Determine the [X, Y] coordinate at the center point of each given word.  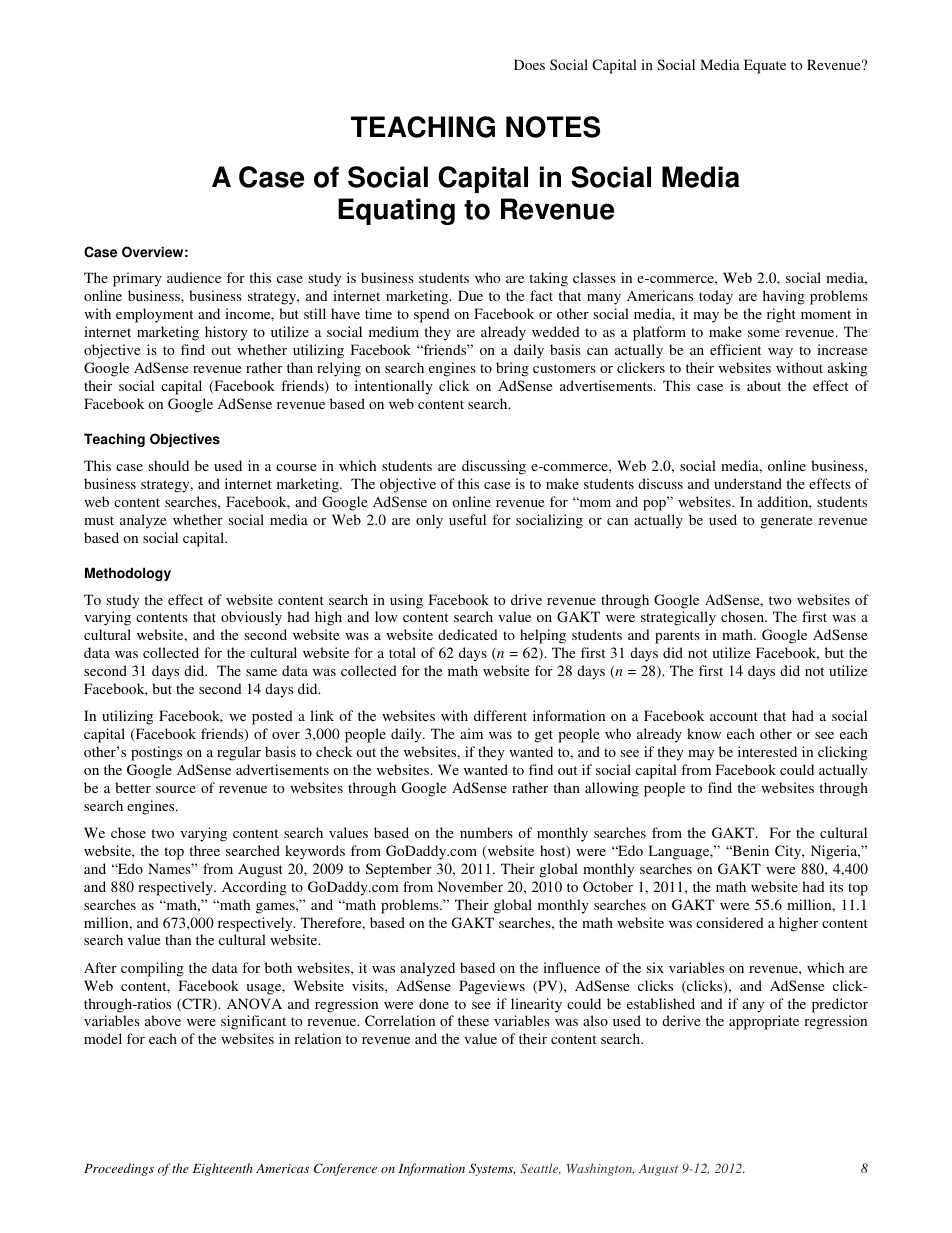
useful [467, 519]
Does [529, 64]
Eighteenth [222, 1169]
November [470, 886]
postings [156, 753]
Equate [765, 66]
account [734, 716]
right [781, 315]
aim [471, 733]
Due [470, 295]
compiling [152, 969]
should [168, 465]
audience [194, 277]
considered [730, 922]
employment [154, 315]
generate [786, 522]
